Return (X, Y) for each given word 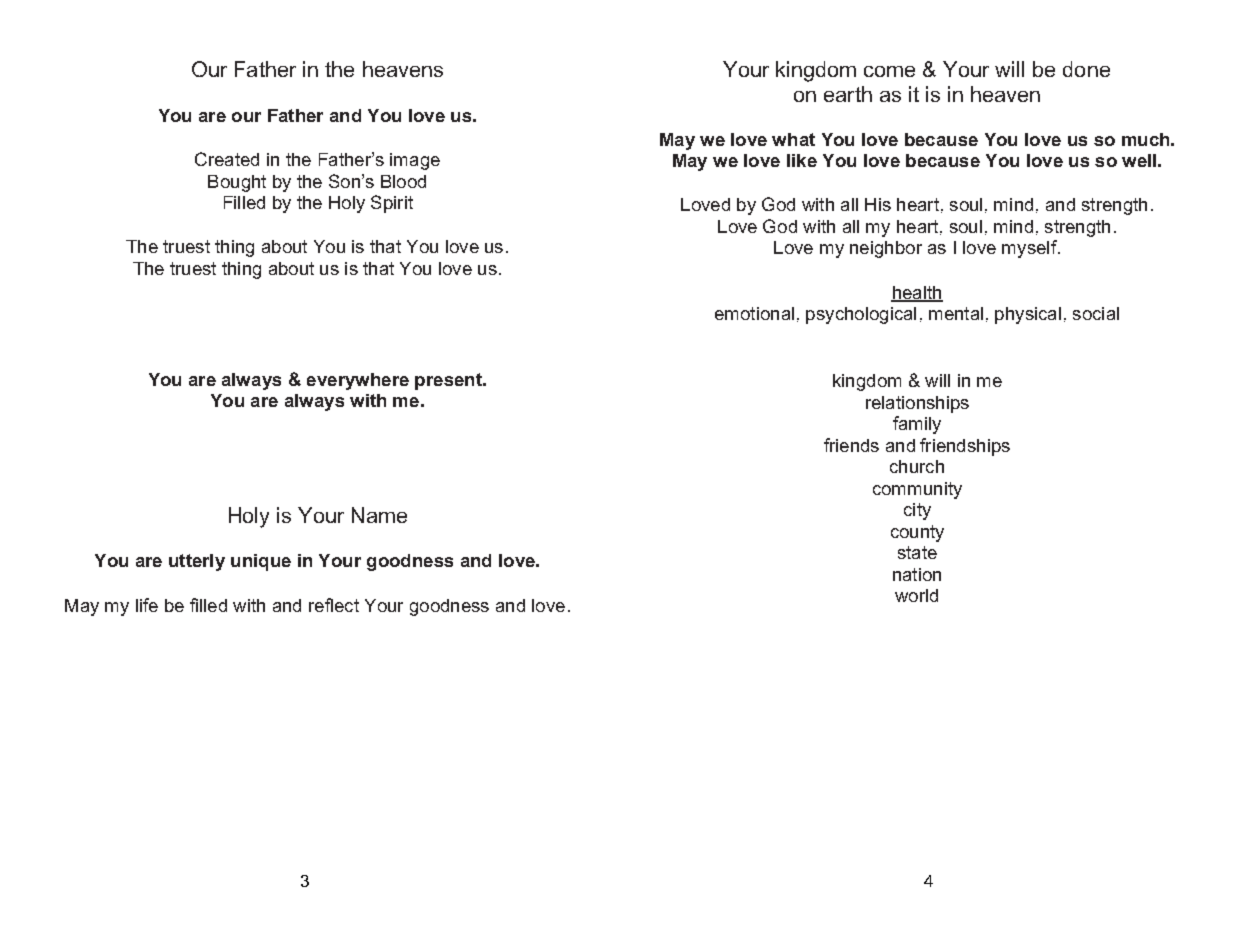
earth (848, 94)
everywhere (358, 381)
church (917, 466)
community (917, 490)
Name (379, 515)
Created (227, 159)
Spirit (392, 204)
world (916, 595)
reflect (334, 605)
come (889, 71)
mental (956, 313)
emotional (754, 313)
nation (917, 574)
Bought (237, 183)
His (878, 204)
